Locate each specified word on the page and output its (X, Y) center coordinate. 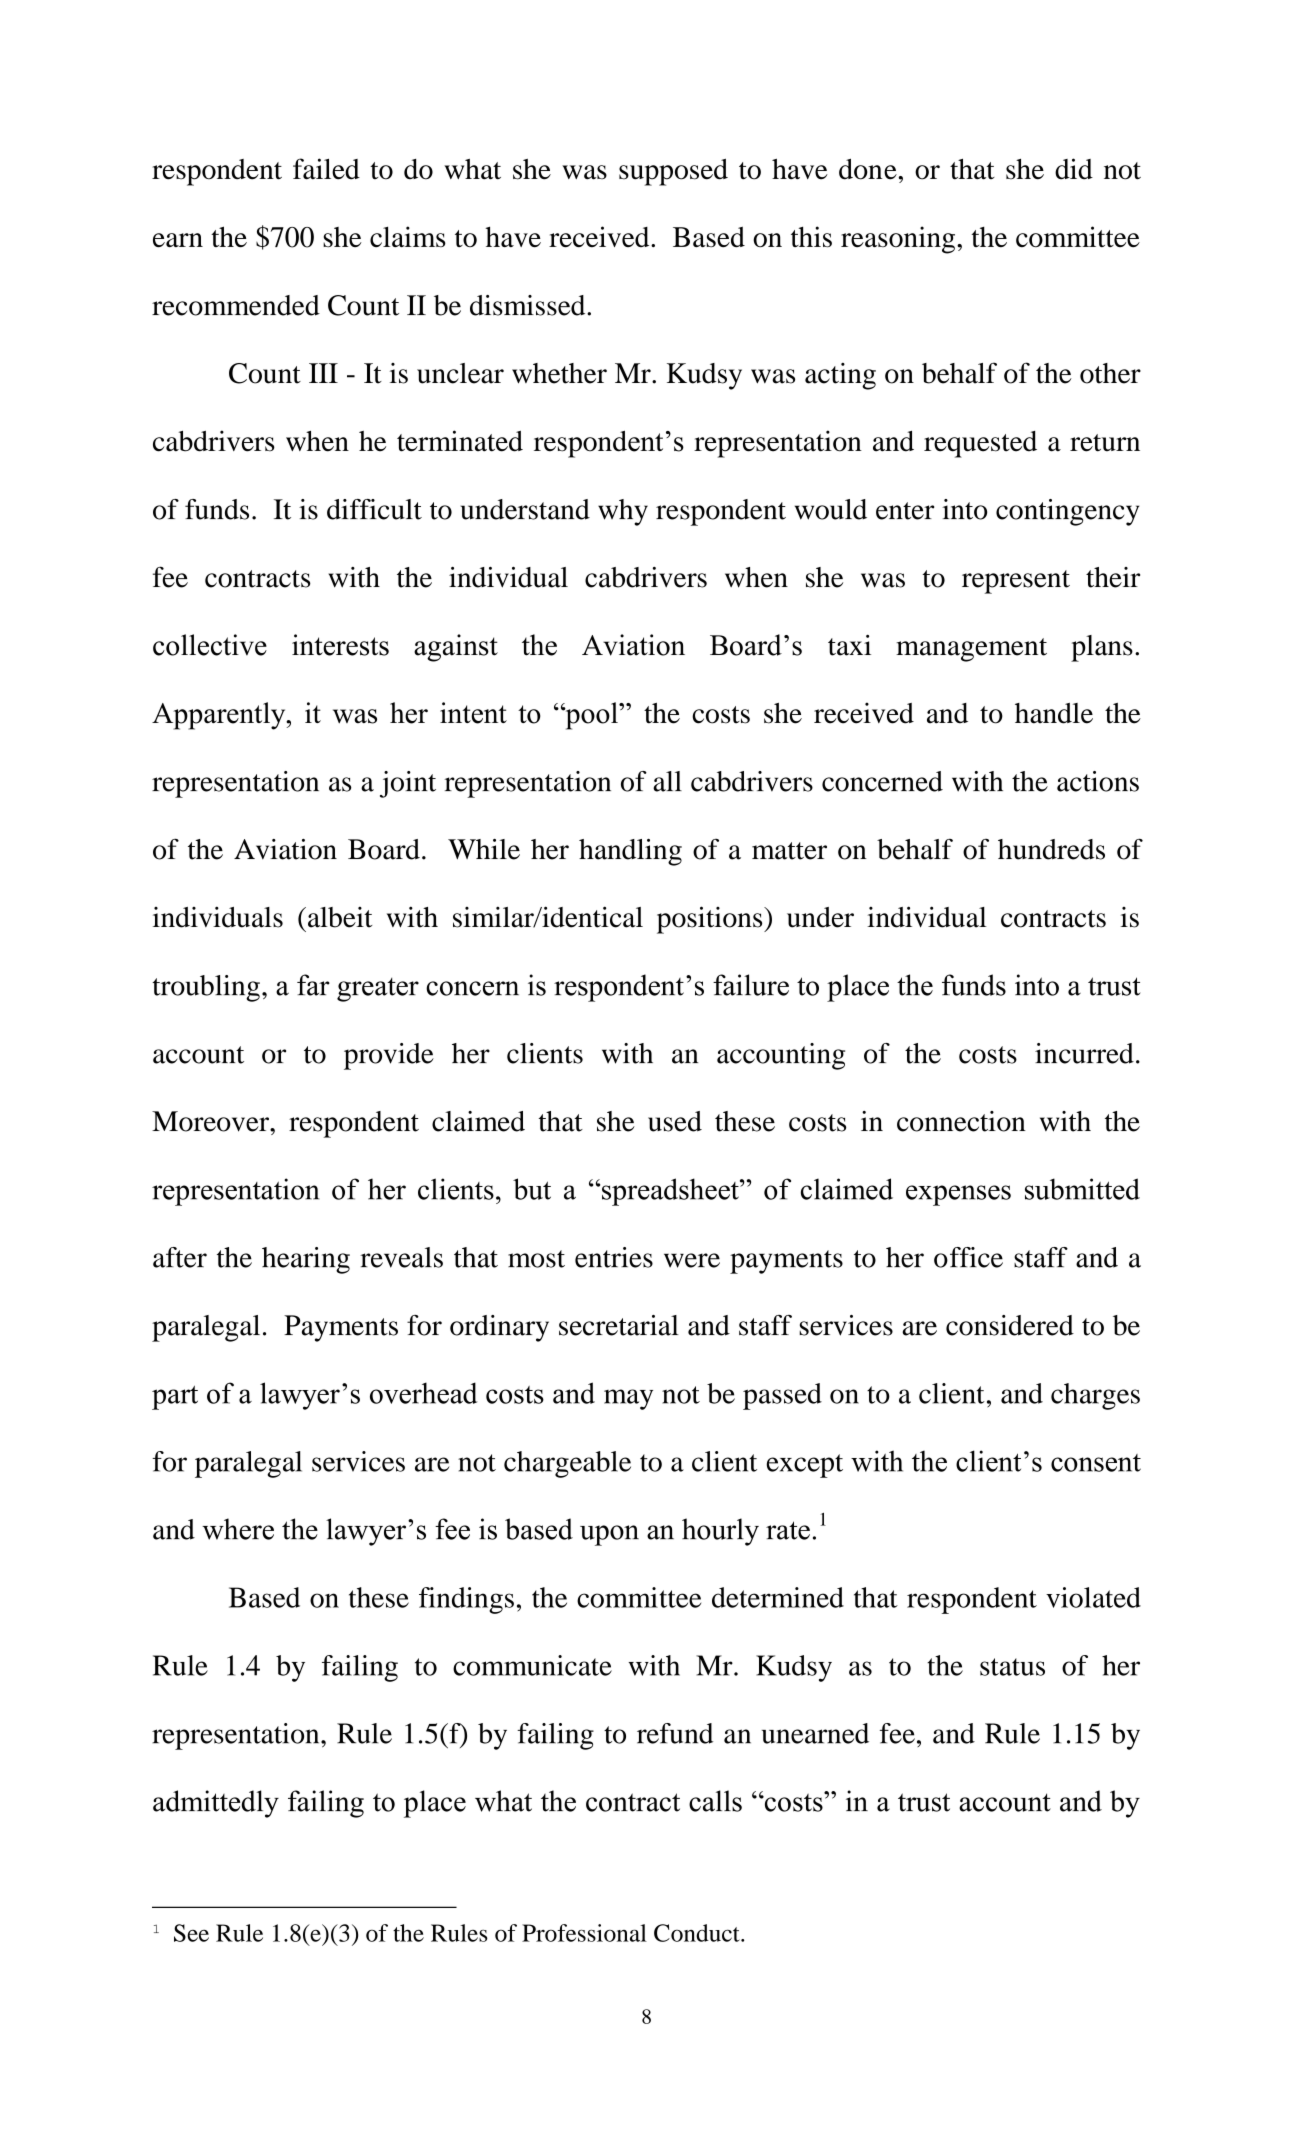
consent (1096, 1463)
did (1074, 169)
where (238, 1529)
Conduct (698, 1933)
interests (340, 645)
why (623, 512)
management (971, 650)
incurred (1084, 1053)
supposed (673, 172)
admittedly (216, 1804)
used (675, 1121)
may (628, 1399)
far (313, 985)
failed (326, 169)
